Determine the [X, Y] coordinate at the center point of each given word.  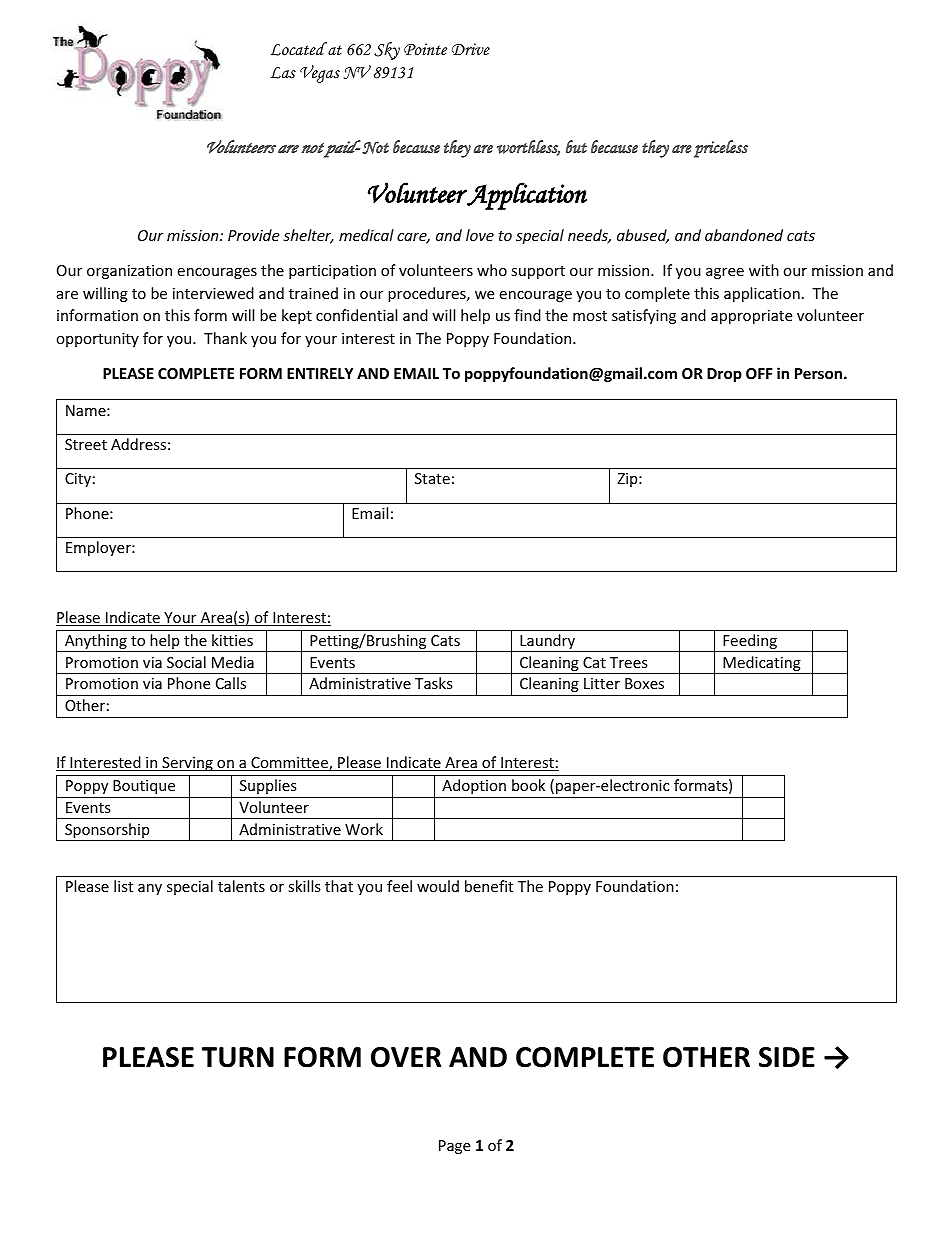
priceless [721, 149]
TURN [238, 1057]
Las [283, 73]
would [438, 886]
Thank [225, 338]
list [123, 886]
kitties [232, 640]
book [528, 785]
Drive [471, 49]
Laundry [548, 643]
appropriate [751, 317]
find [527, 315]
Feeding [750, 643]
